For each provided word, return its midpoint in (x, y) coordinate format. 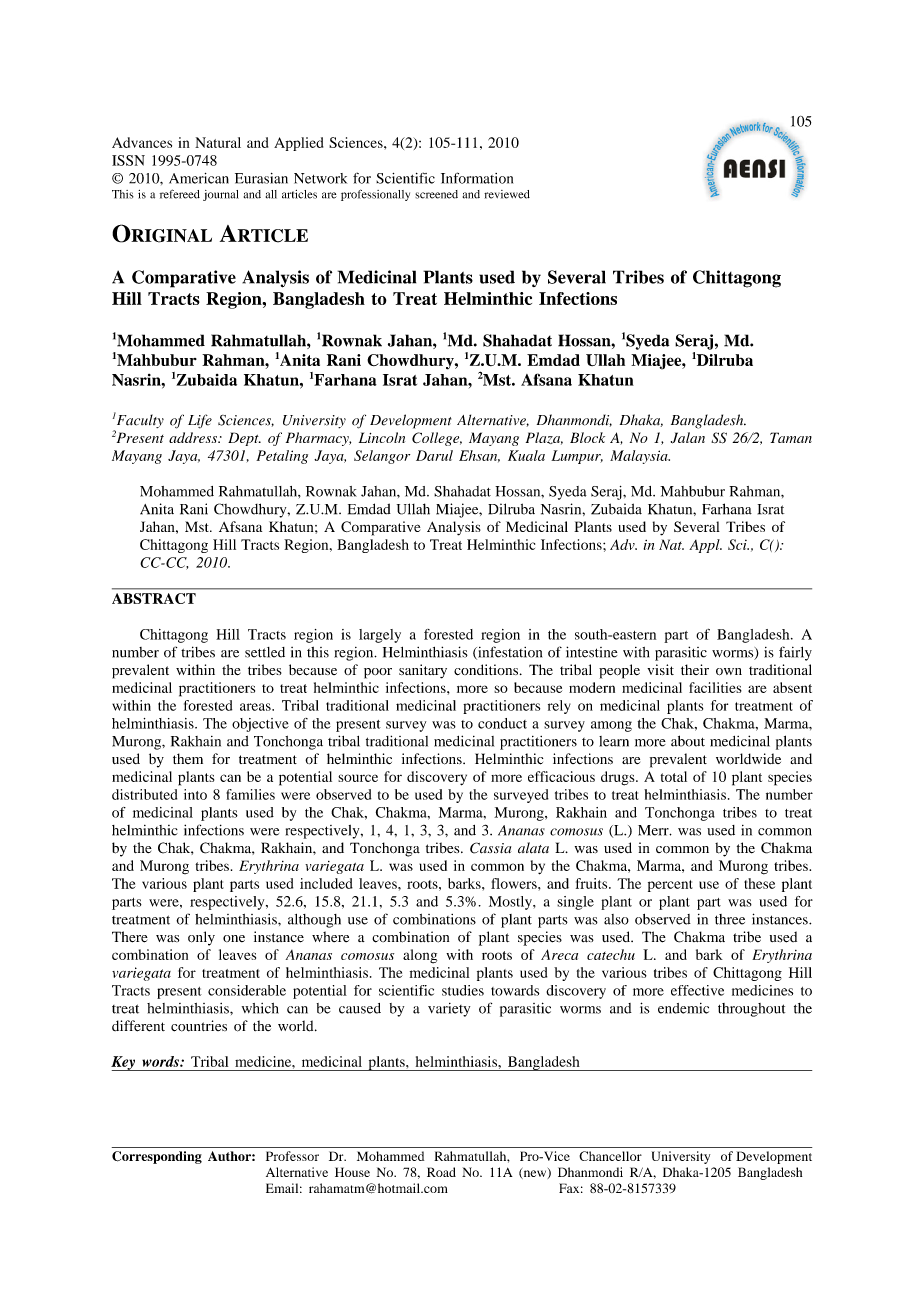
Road (441, 1172)
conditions (487, 669)
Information (477, 178)
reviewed (507, 194)
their (695, 669)
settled (265, 652)
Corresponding (157, 1157)
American (199, 178)
